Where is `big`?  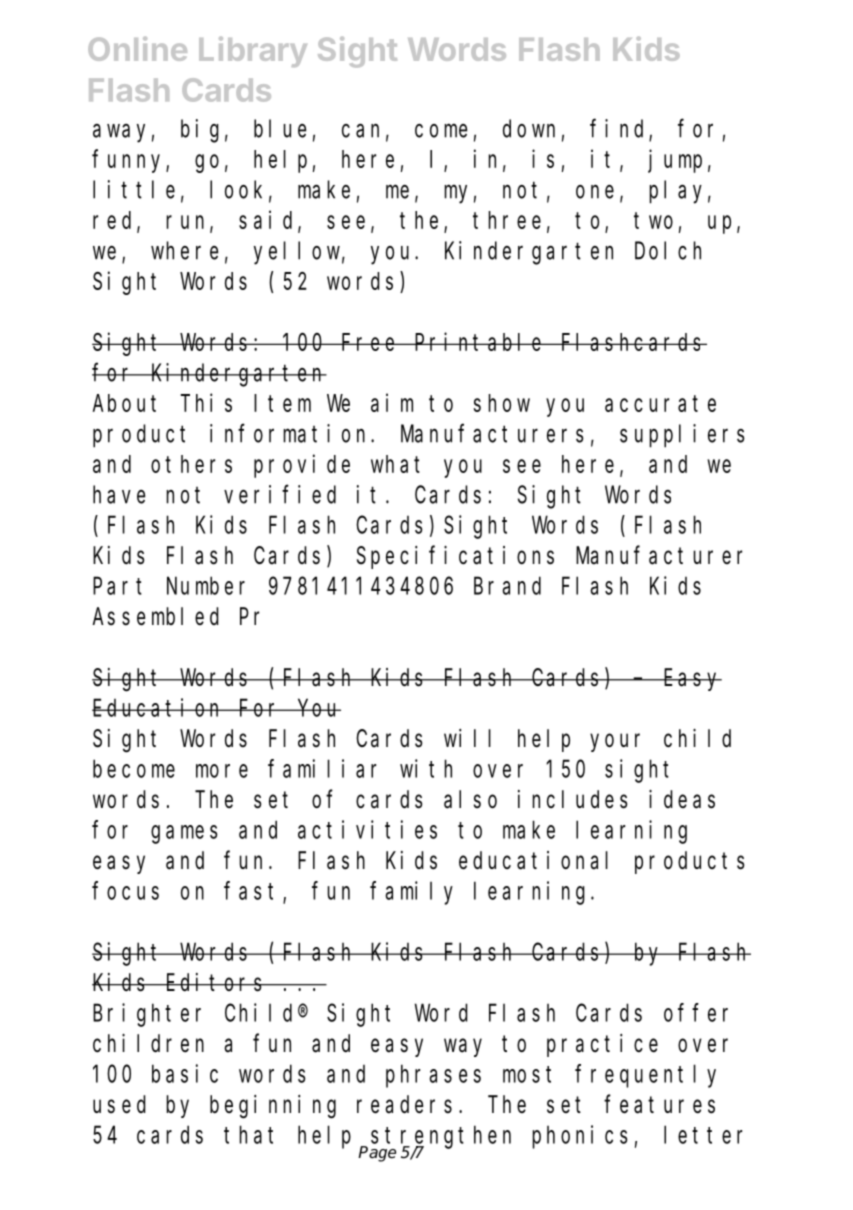
big is located at coordinates (200, 131).
